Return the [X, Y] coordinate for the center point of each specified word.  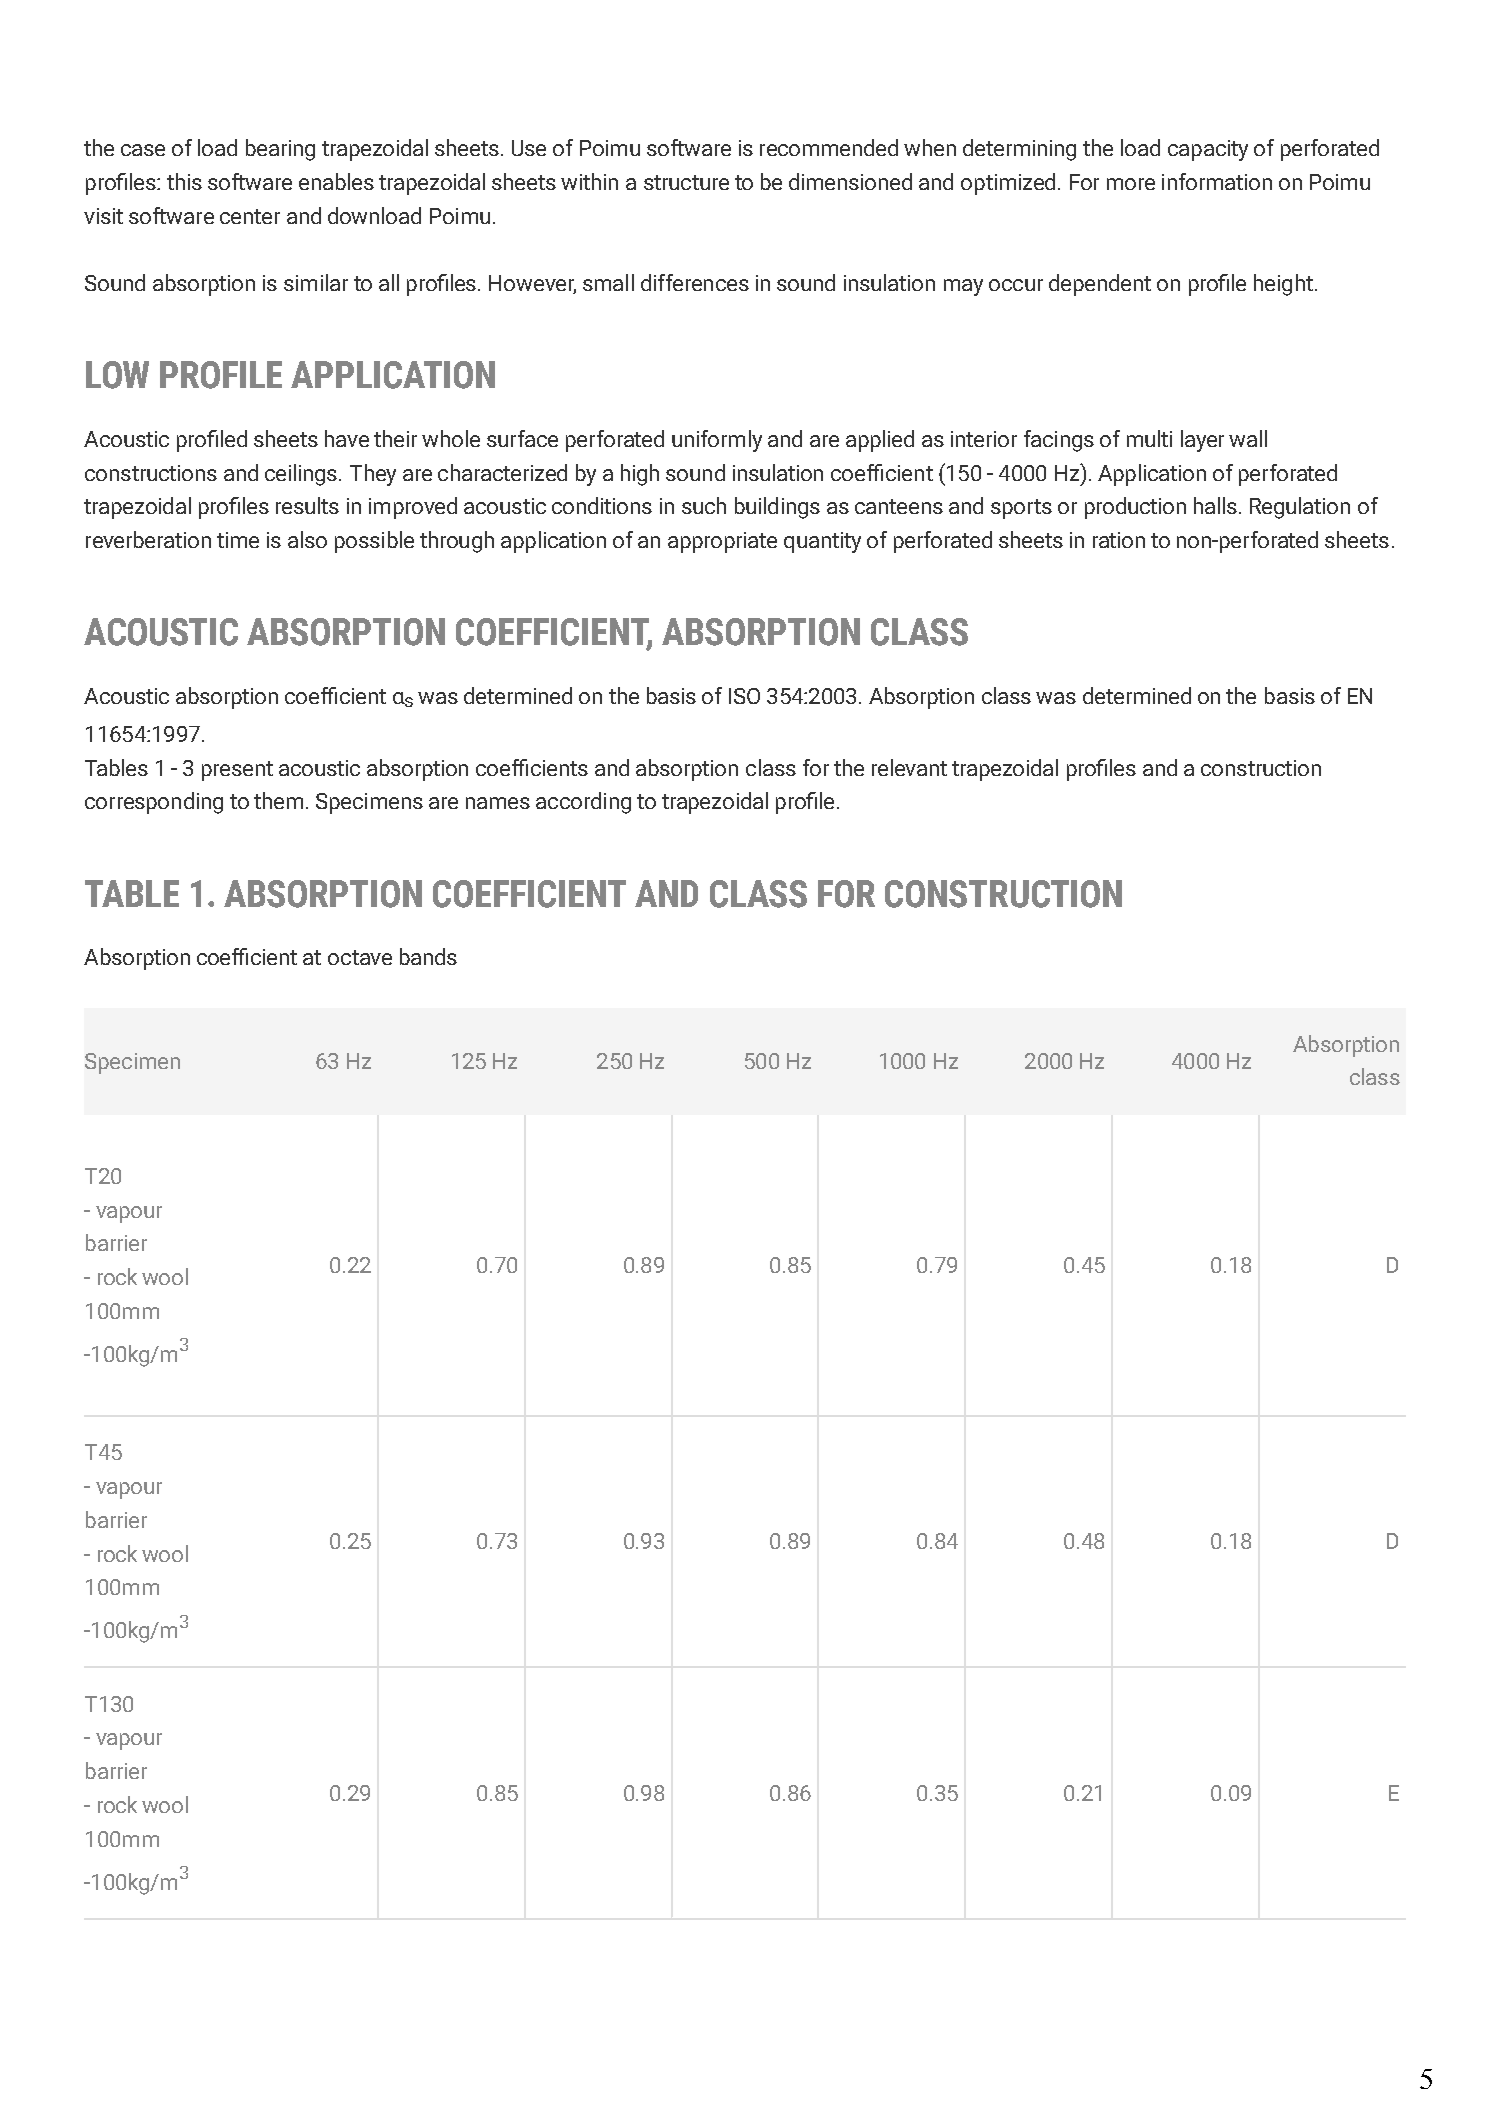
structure [686, 182]
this [184, 181]
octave [360, 957]
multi [1149, 438]
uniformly [717, 441]
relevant [909, 767]
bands [428, 956]
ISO [744, 696]
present [237, 771]
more [1131, 184]
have [347, 438]
